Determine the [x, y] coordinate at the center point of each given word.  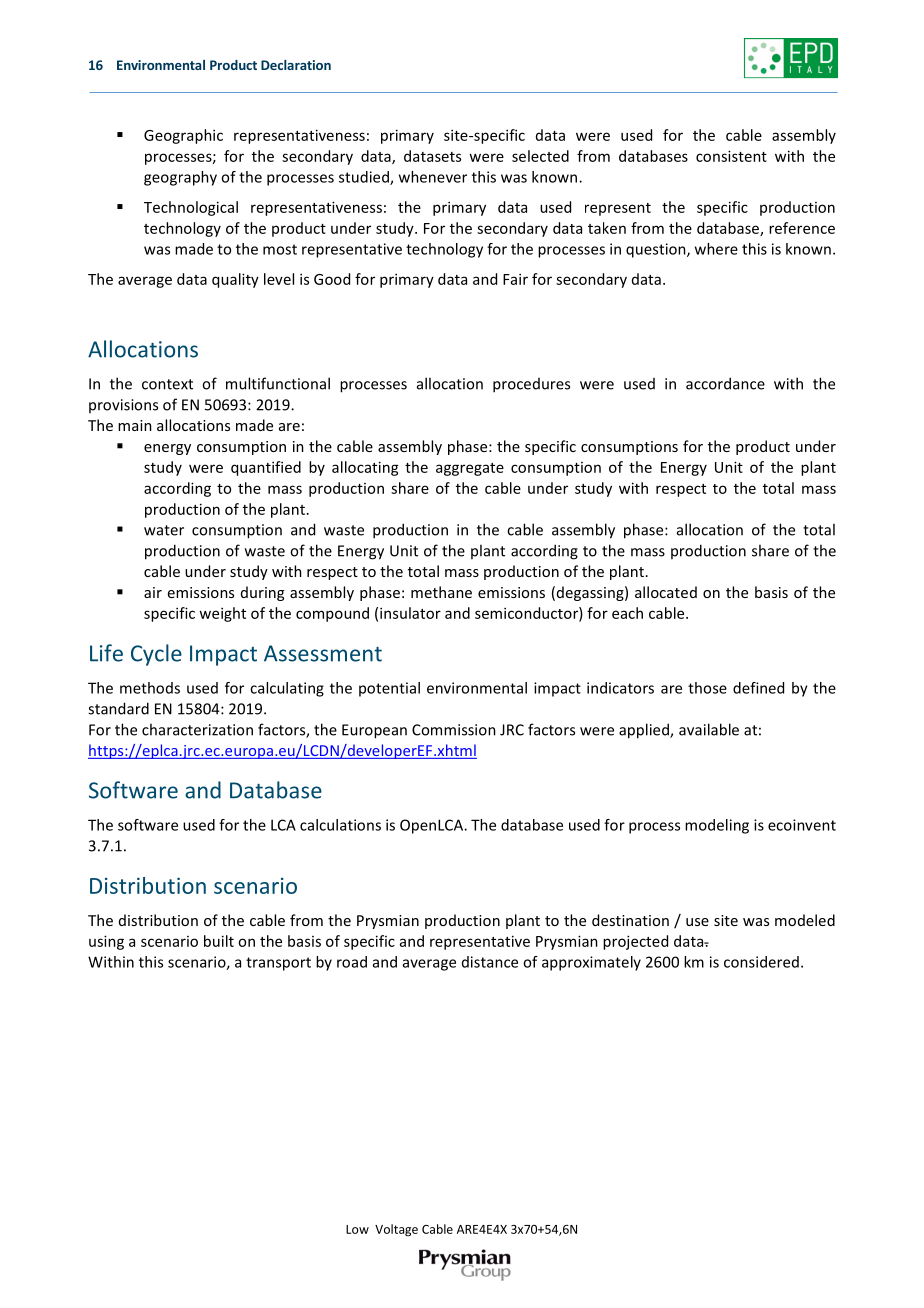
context [167, 384]
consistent [731, 156]
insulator [410, 613]
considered [761, 962]
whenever [433, 177]
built [219, 941]
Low [357, 1229]
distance [490, 962]
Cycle [156, 655]
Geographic [183, 136]
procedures [531, 385]
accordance [725, 383]
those [707, 688]
